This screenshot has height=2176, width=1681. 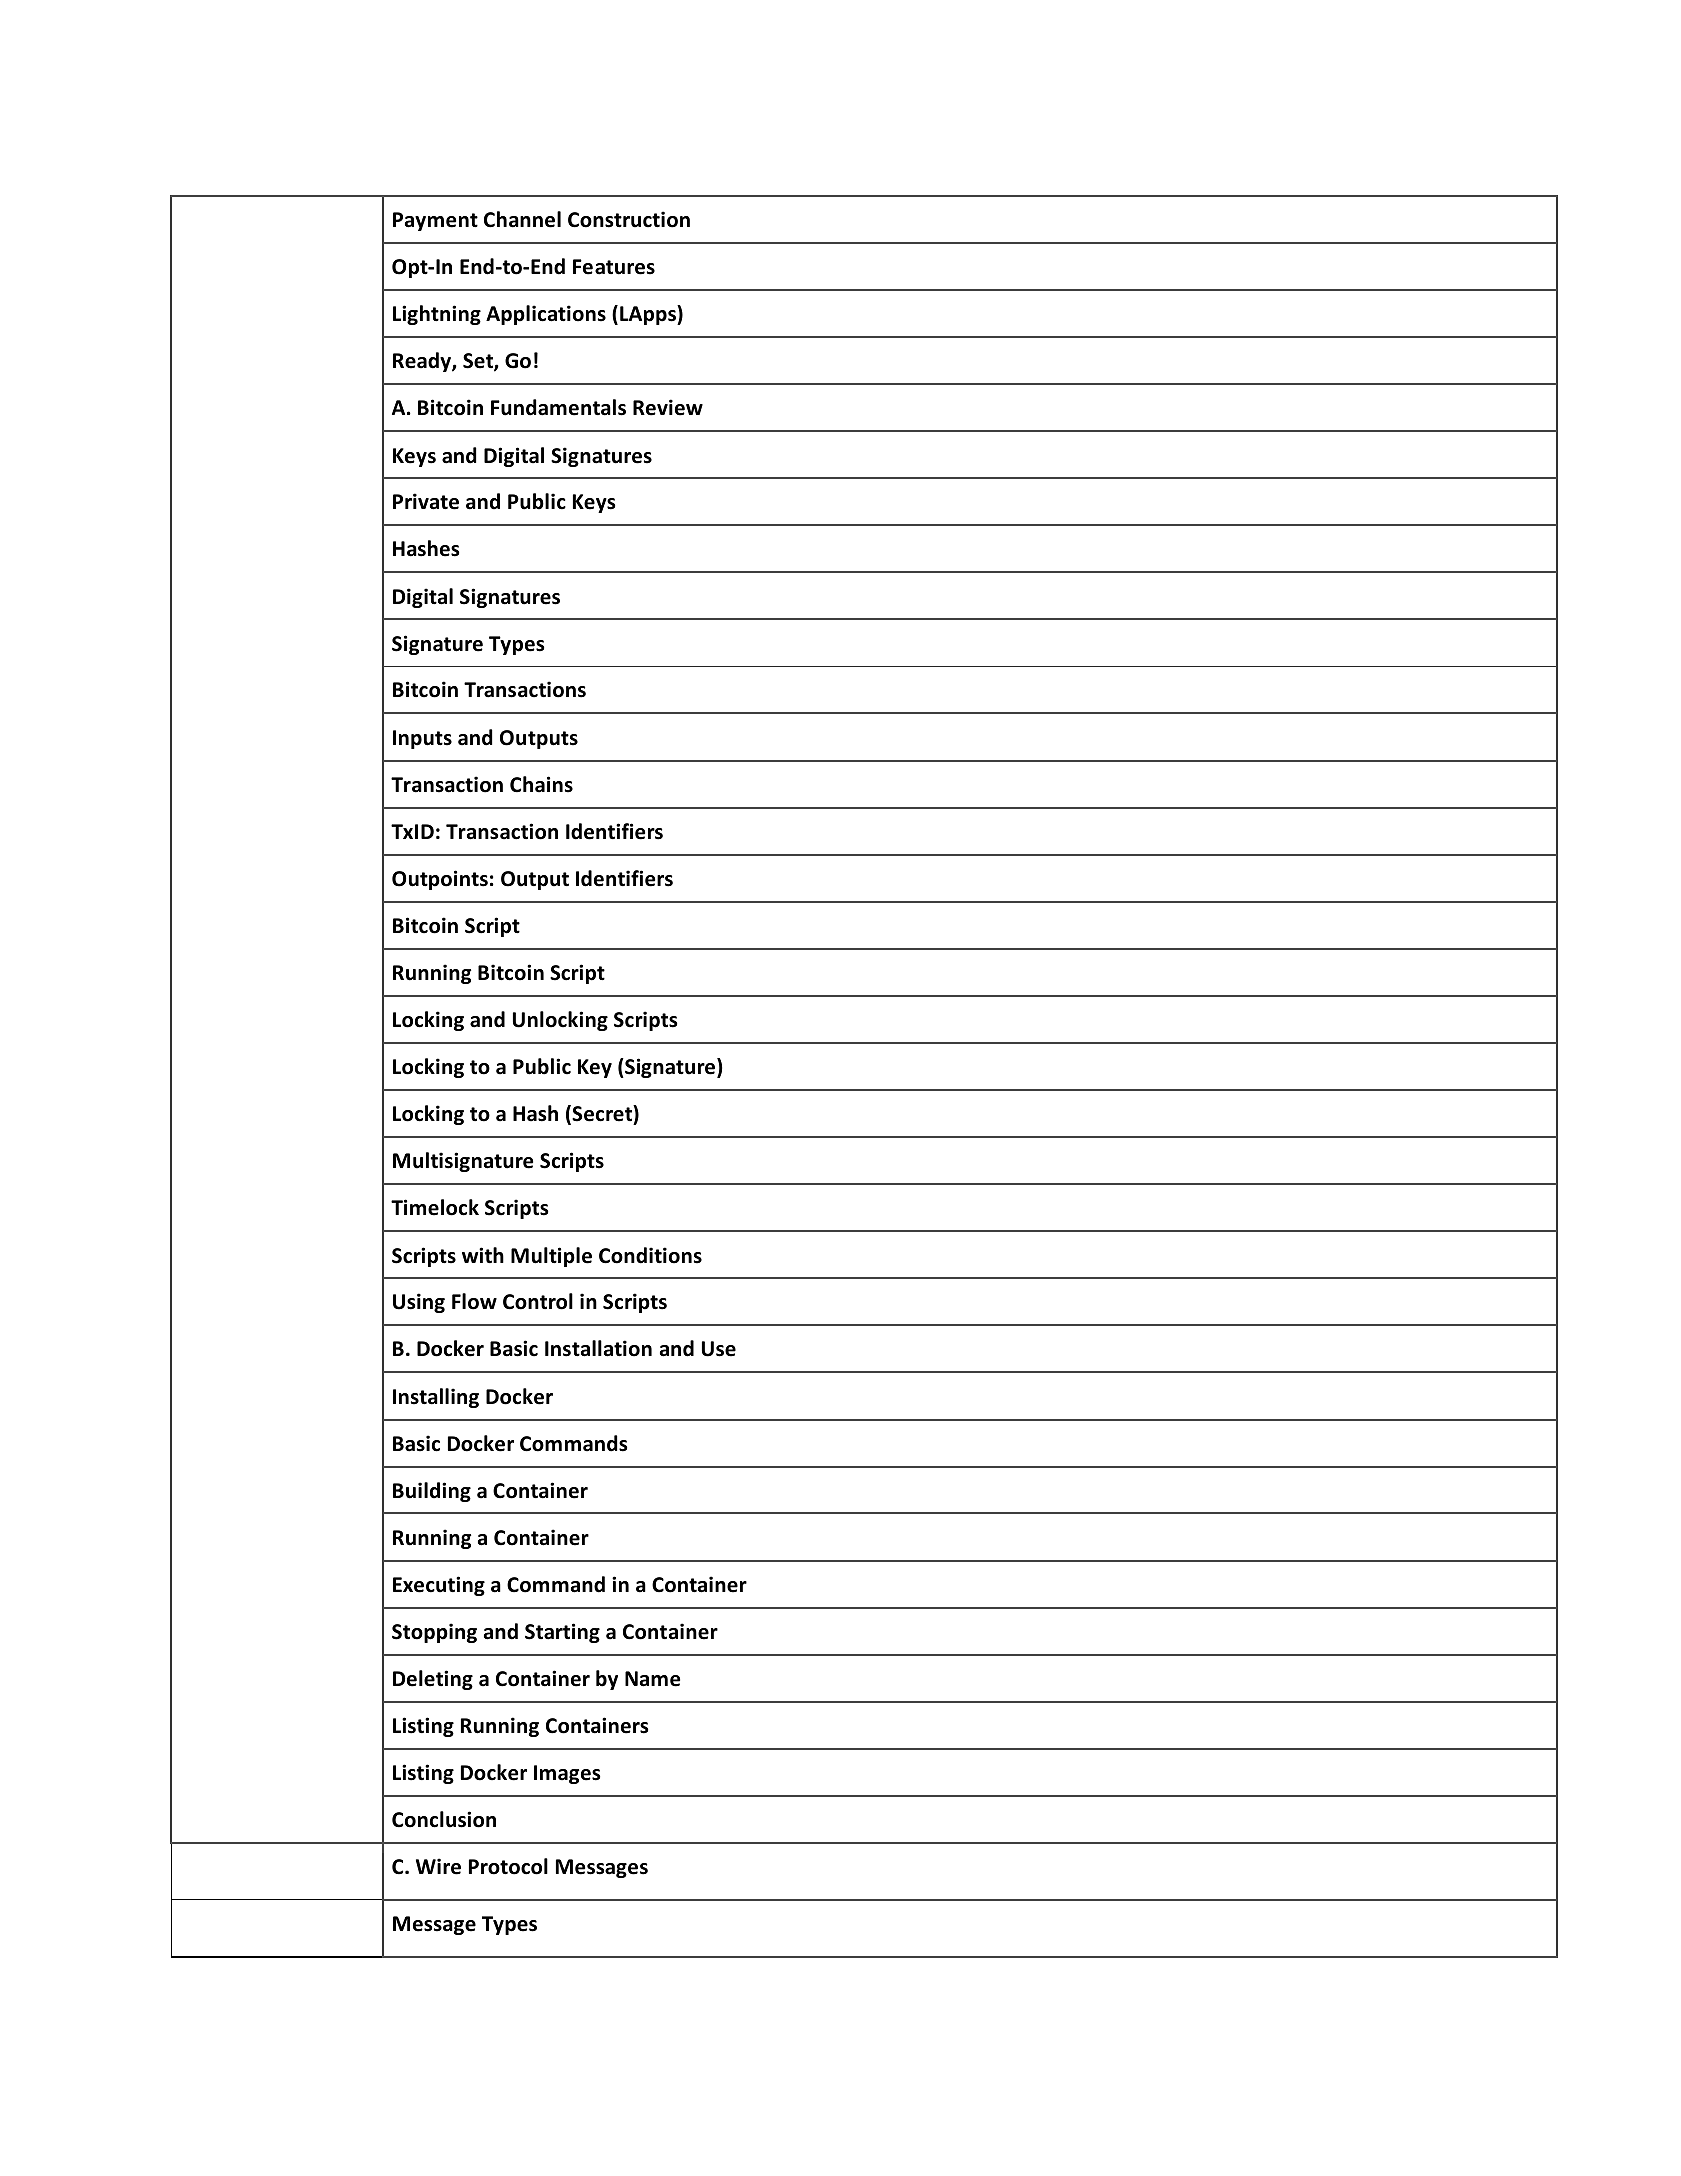 What do you see at coordinates (444, 1819) in the screenshot?
I see `Conclusion` at bounding box center [444, 1819].
